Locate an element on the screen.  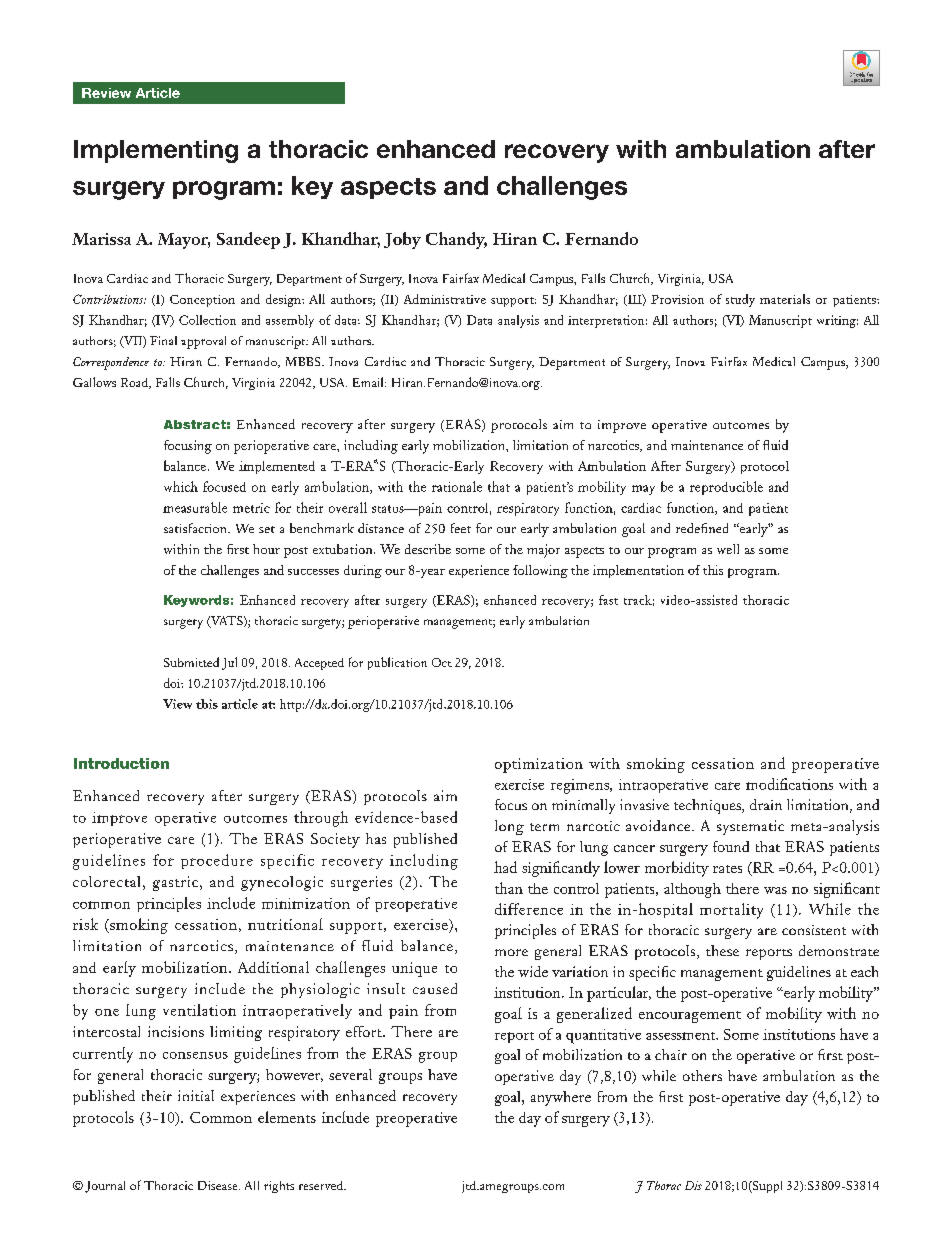
Submitted is located at coordinates (191, 662).
